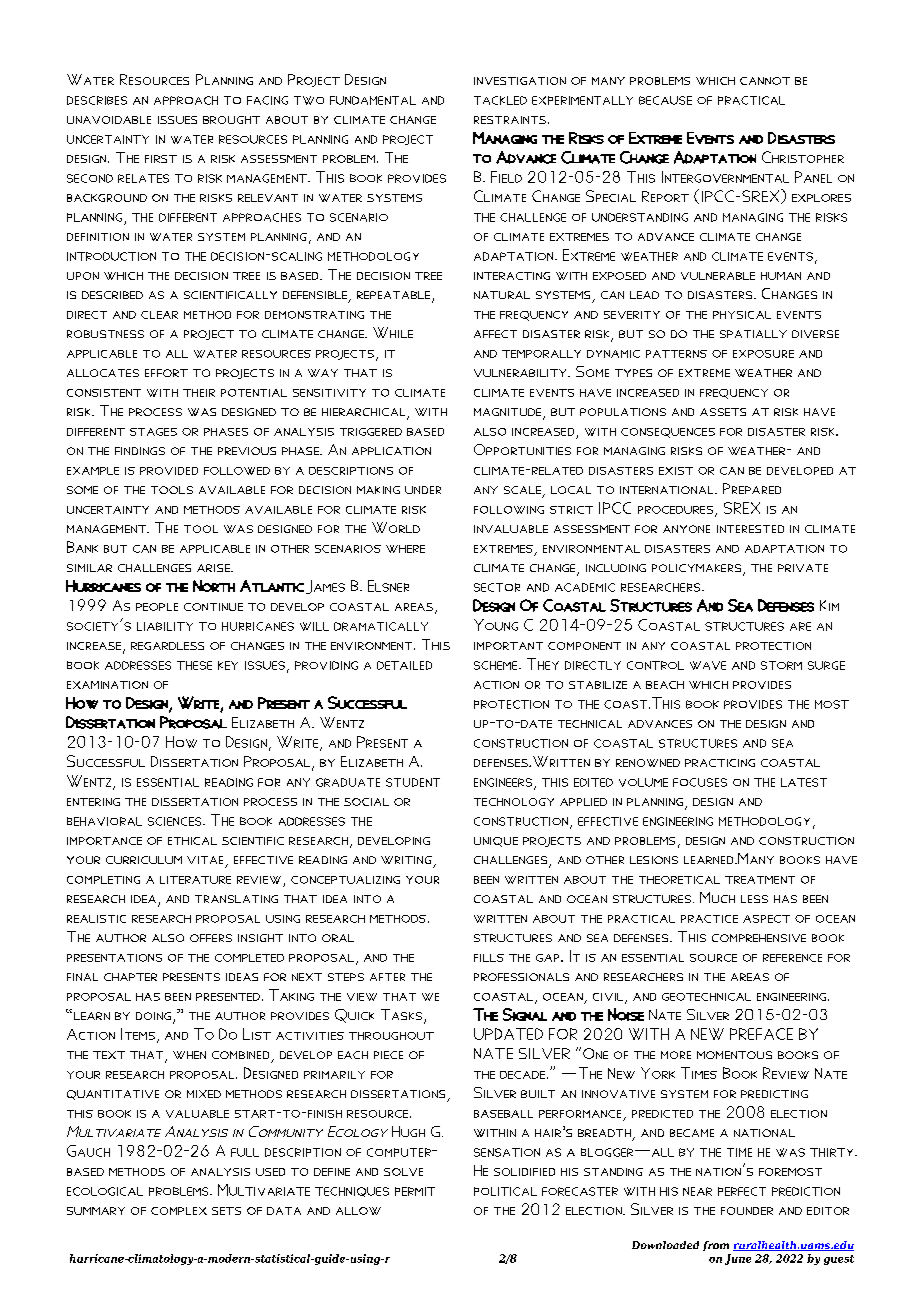 This image has height=1308, width=924. Describe the element at coordinates (169, 471) in the image. I see `provided` at that location.
